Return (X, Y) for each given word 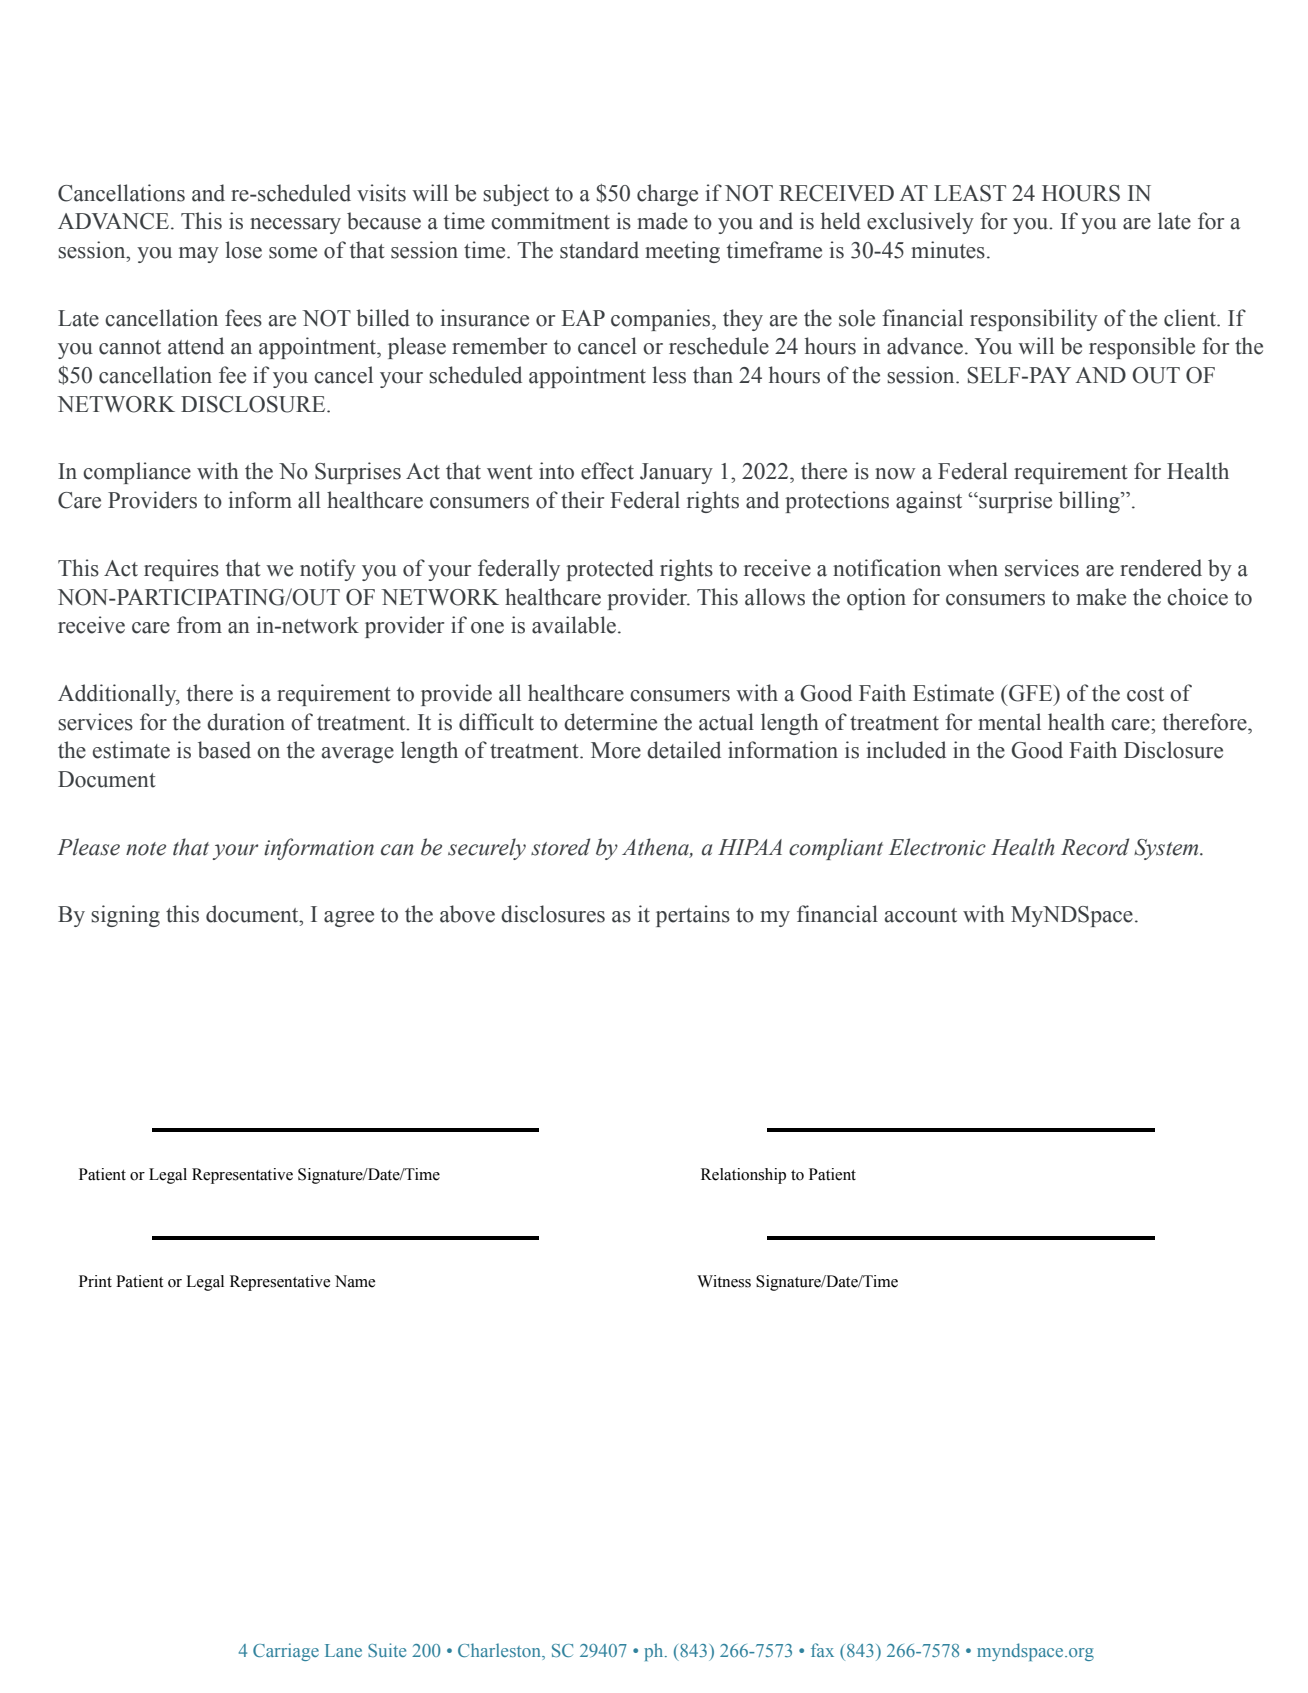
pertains (693, 916)
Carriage (286, 1652)
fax (822, 1650)
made (662, 221)
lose (243, 250)
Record (1095, 847)
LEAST (970, 193)
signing (125, 916)
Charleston (501, 1651)
